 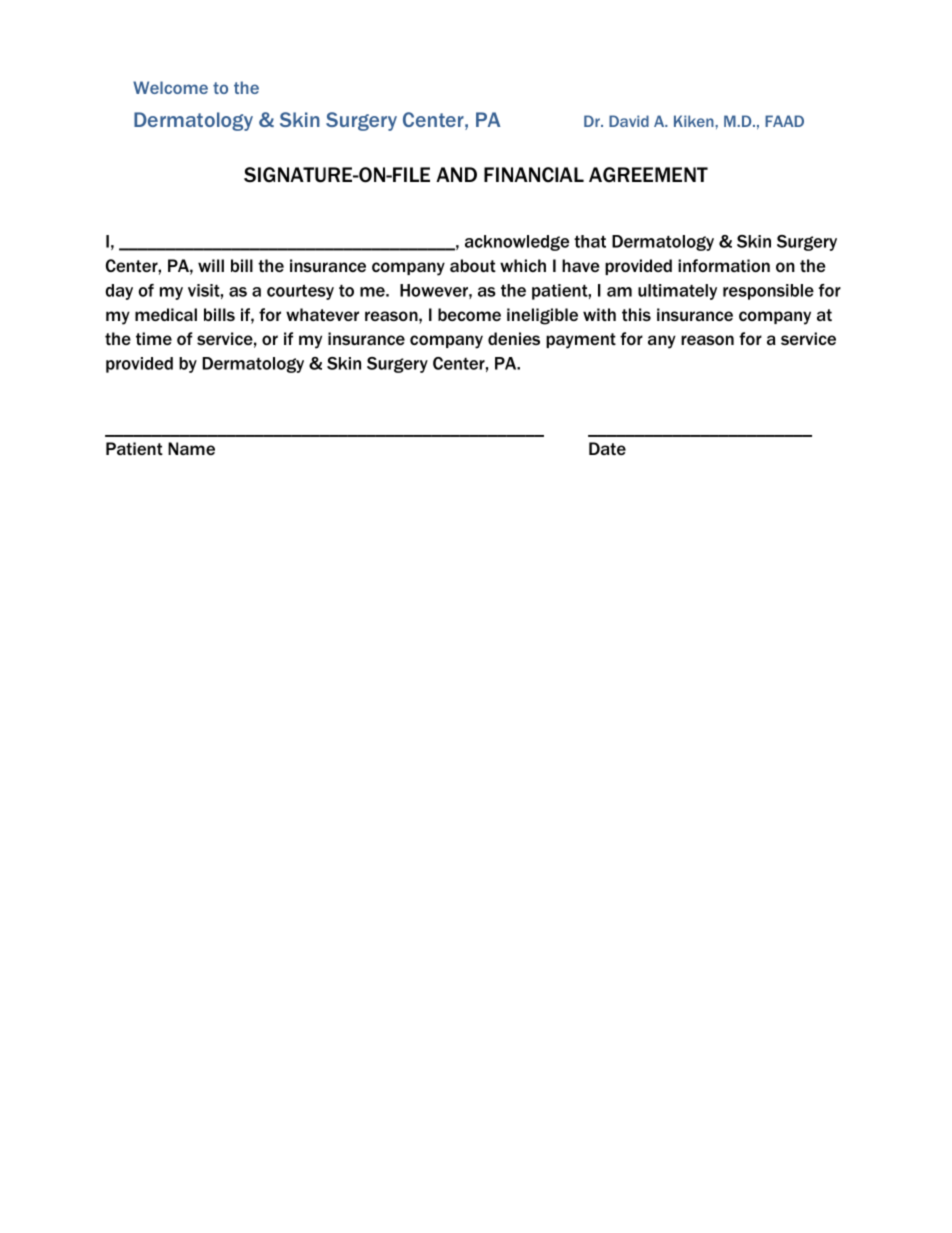 What do you see at coordinates (629, 121) in the image?
I see `David` at bounding box center [629, 121].
